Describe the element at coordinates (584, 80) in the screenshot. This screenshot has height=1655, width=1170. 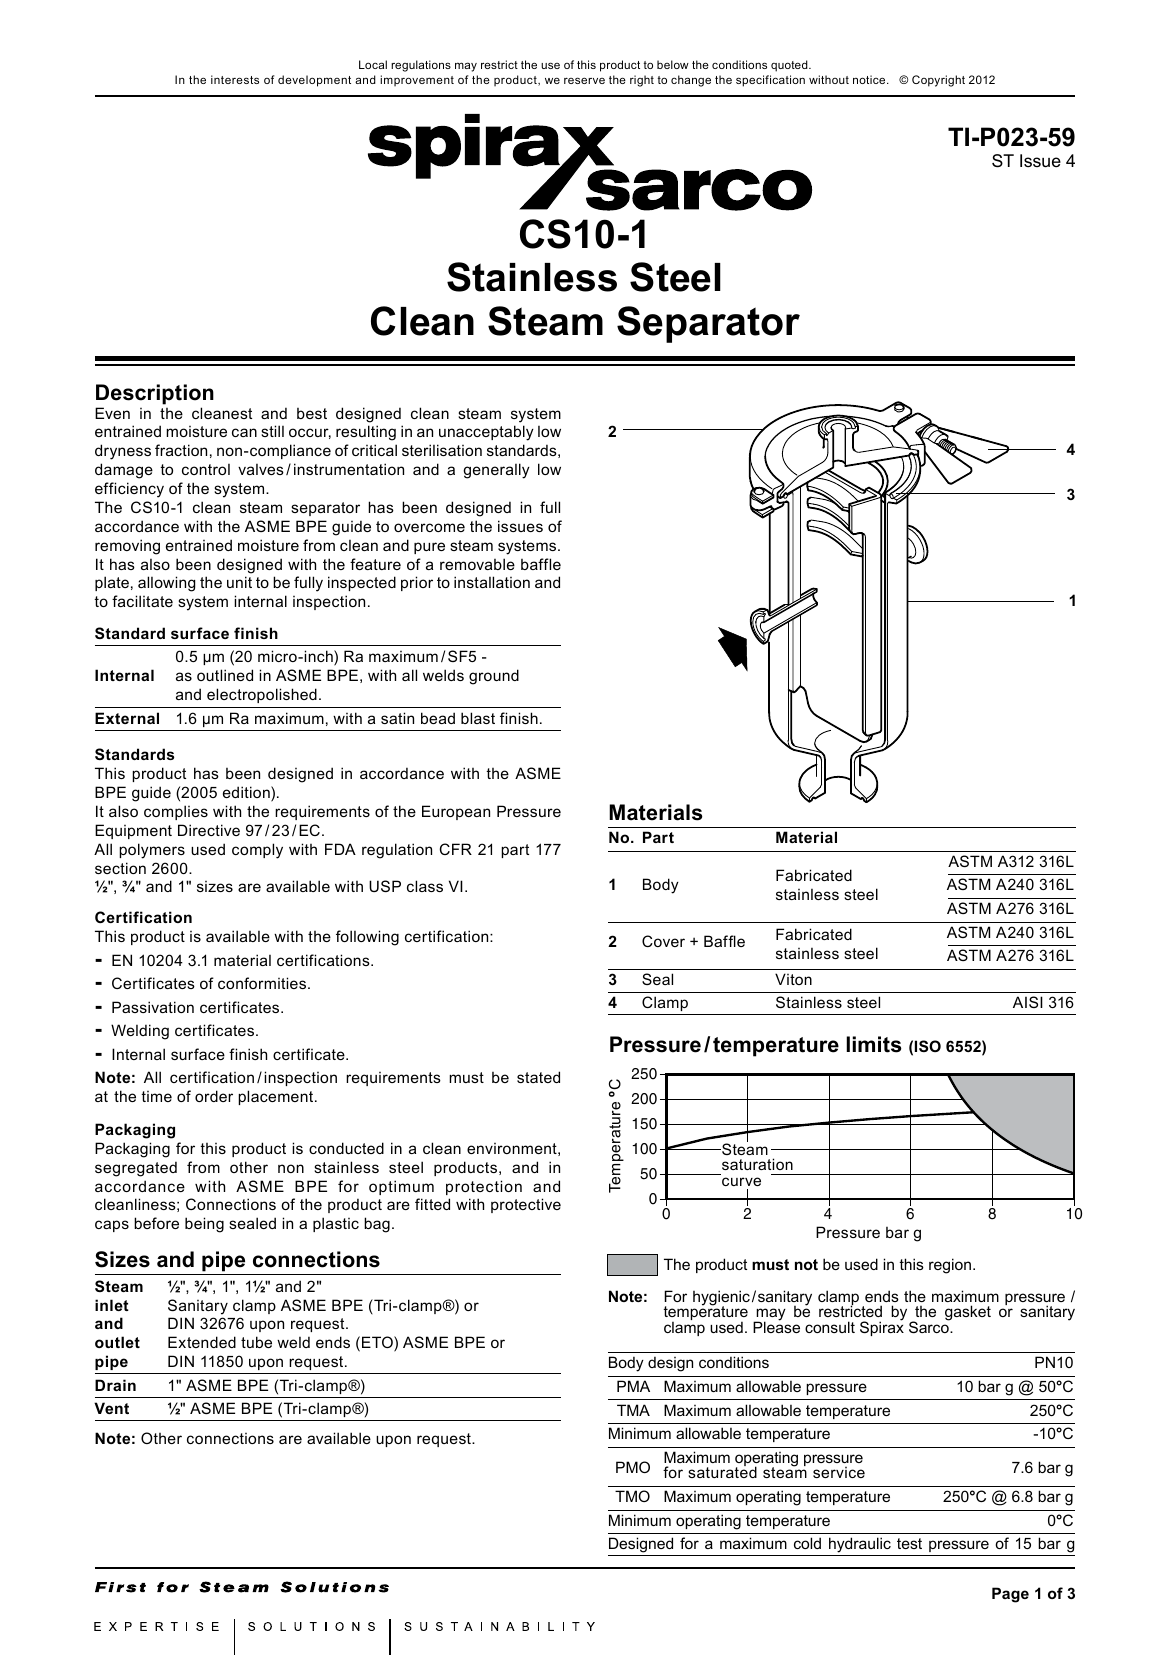
I see `reserve` at that location.
